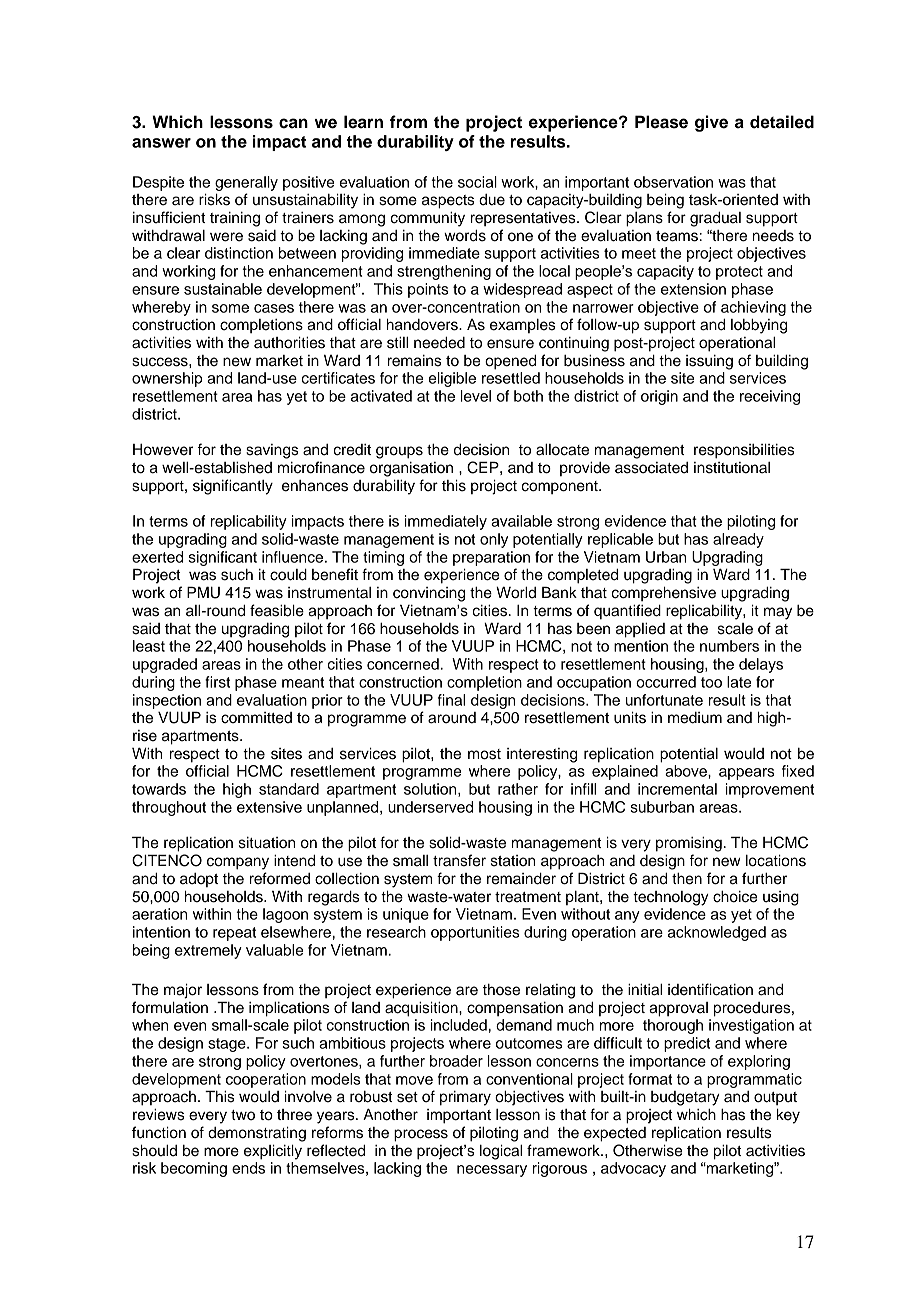 This screenshot has width=924, height=1308. What do you see at coordinates (257, 1134) in the screenshot?
I see `demonstrating` at bounding box center [257, 1134].
